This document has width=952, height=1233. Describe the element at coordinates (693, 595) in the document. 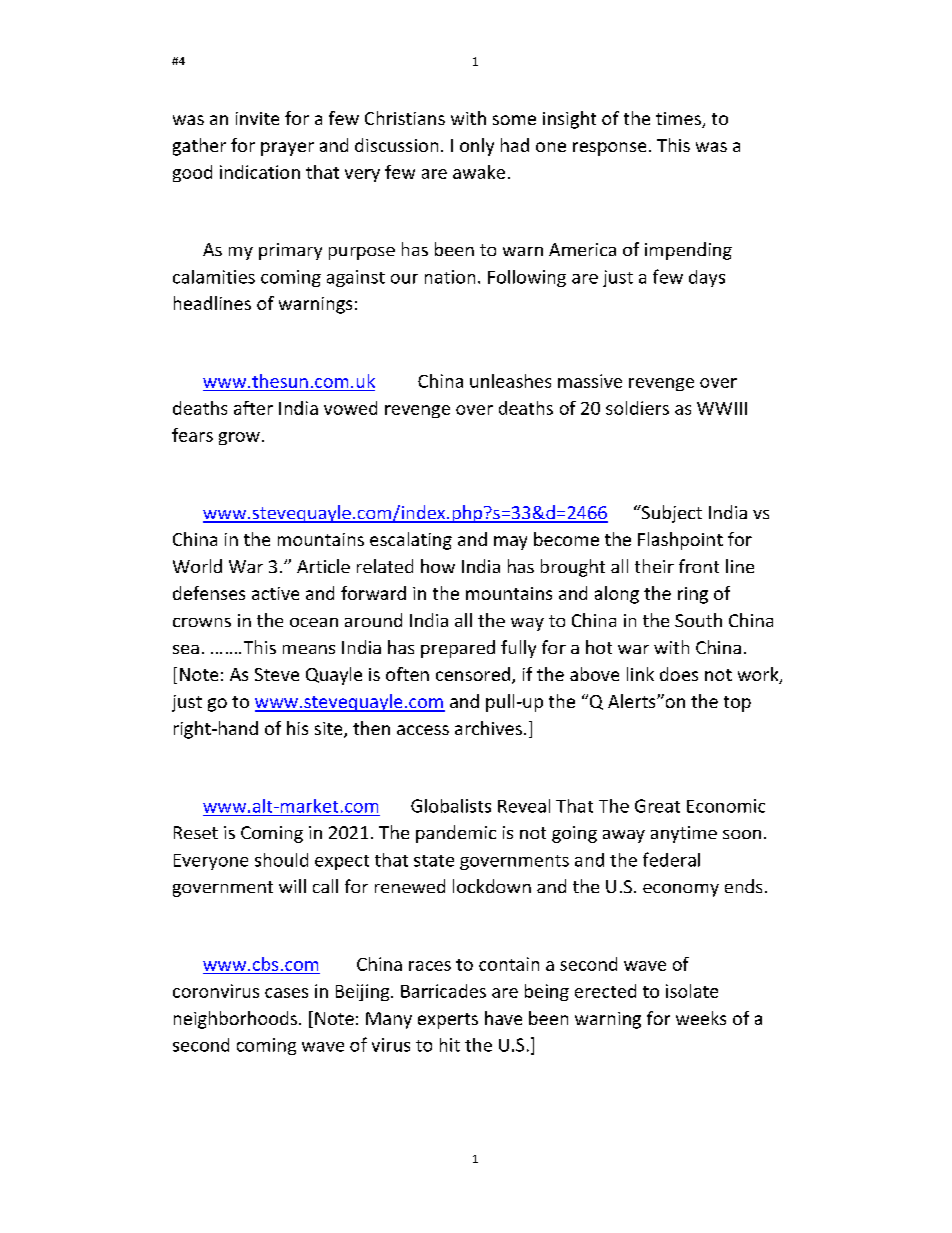

I see `ring` at that location.
